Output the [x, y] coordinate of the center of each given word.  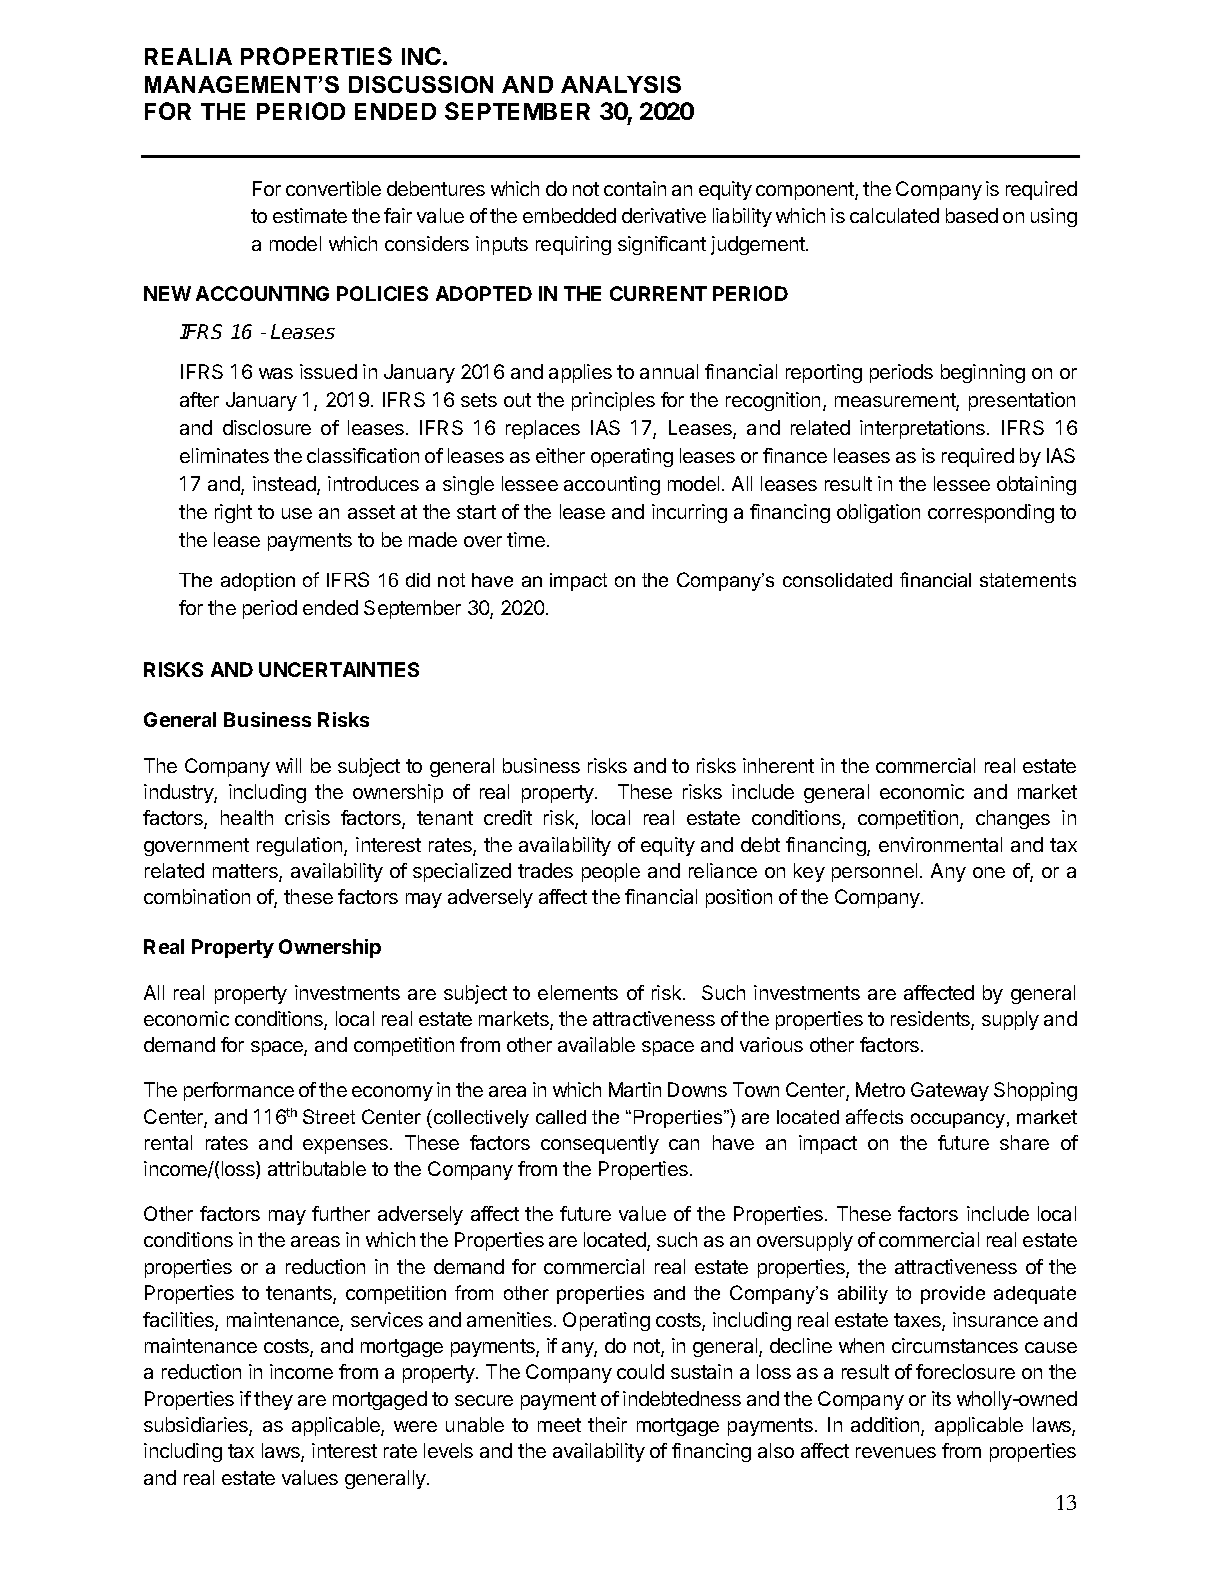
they [273, 1400]
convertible [333, 188]
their [607, 1424]
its [941, 1398]
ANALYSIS [621, 84]
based [972, 215]
